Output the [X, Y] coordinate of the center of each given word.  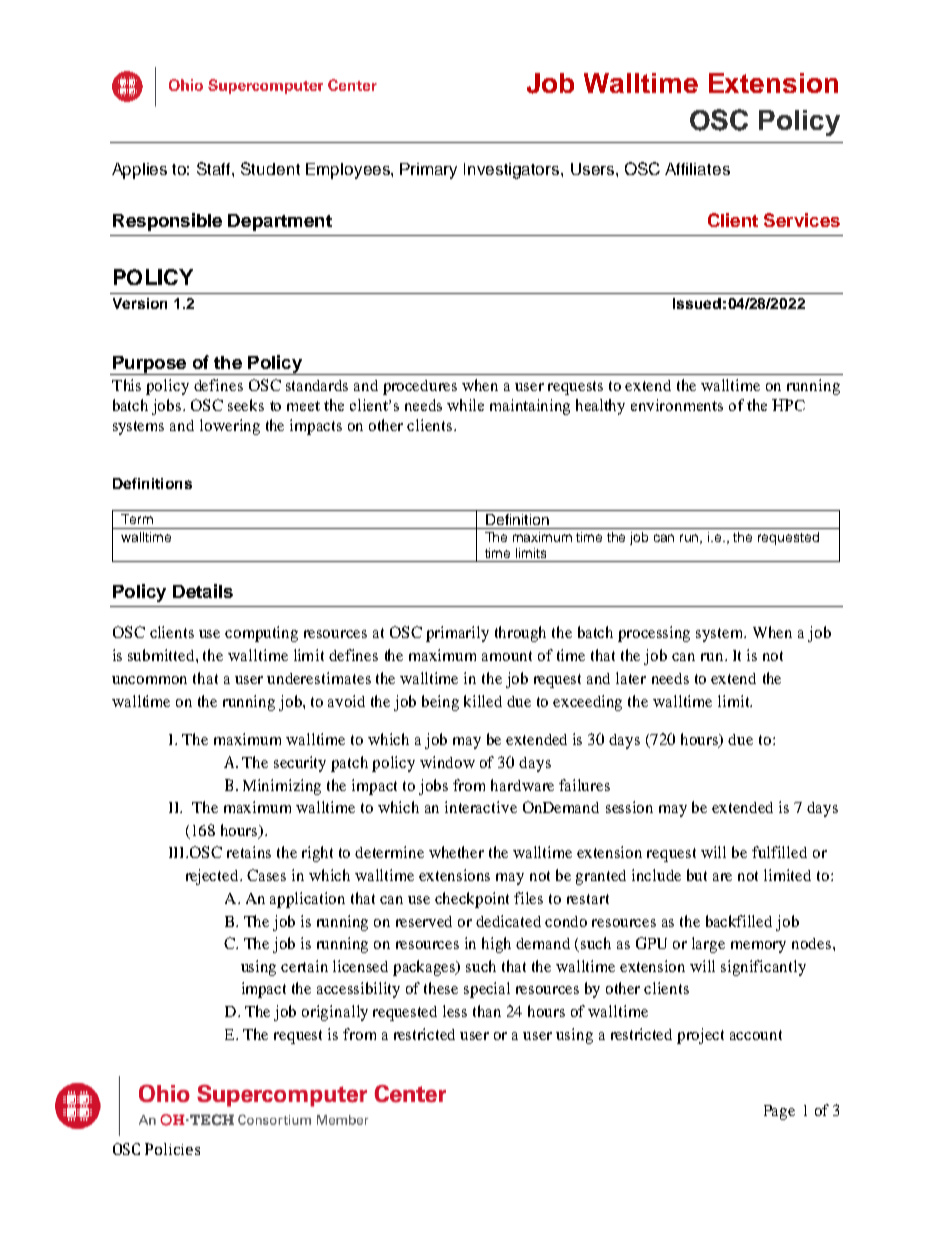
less [455, 1011]
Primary [428, 171]
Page [779, 1112]
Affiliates [697, 169]
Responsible [167, 222]
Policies [172, 1149]
